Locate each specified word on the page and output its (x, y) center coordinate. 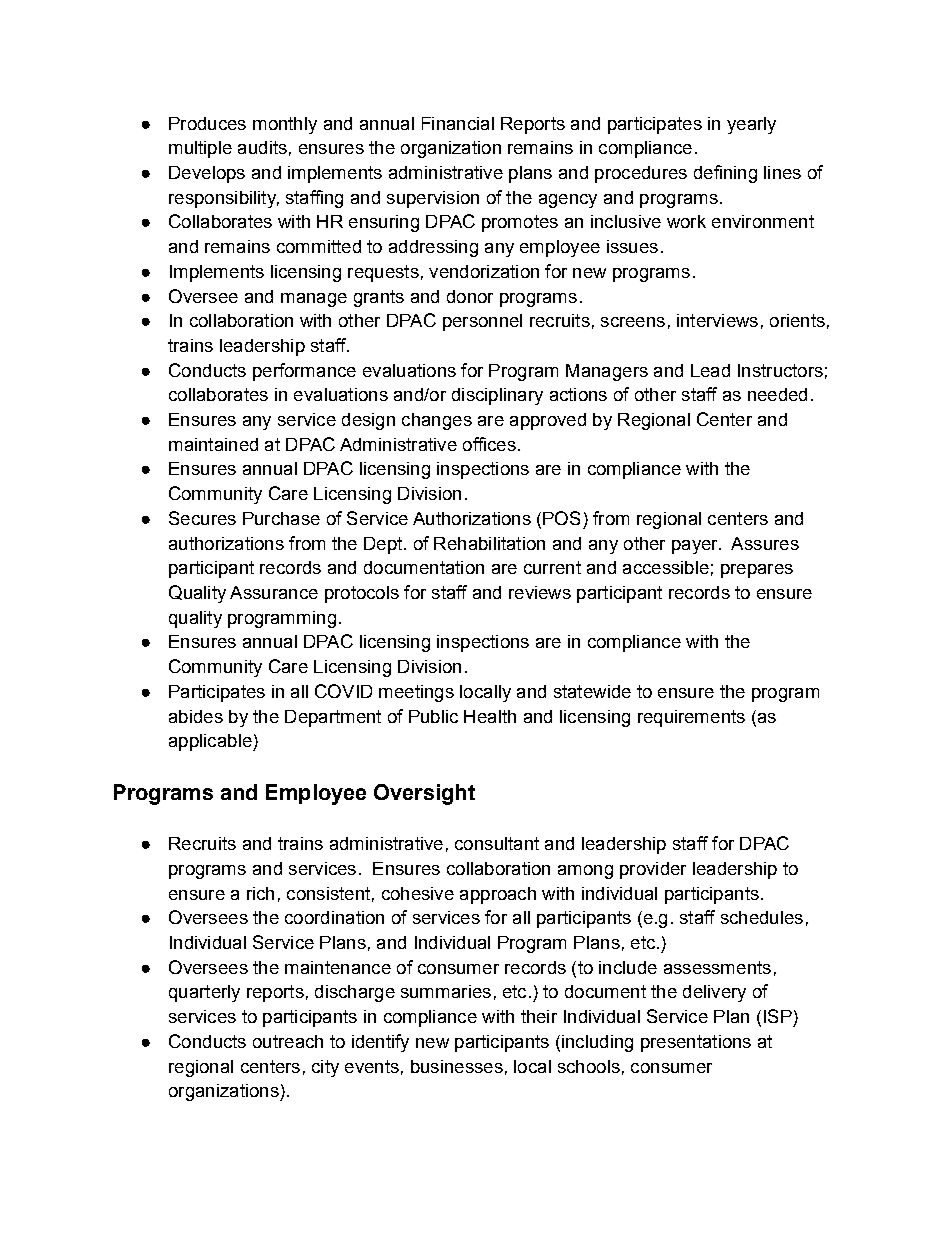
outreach (288, 1041)
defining (725, 174)
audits (262, 147)
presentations (696, 1043)
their (539, 1016)
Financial (458, 123)
